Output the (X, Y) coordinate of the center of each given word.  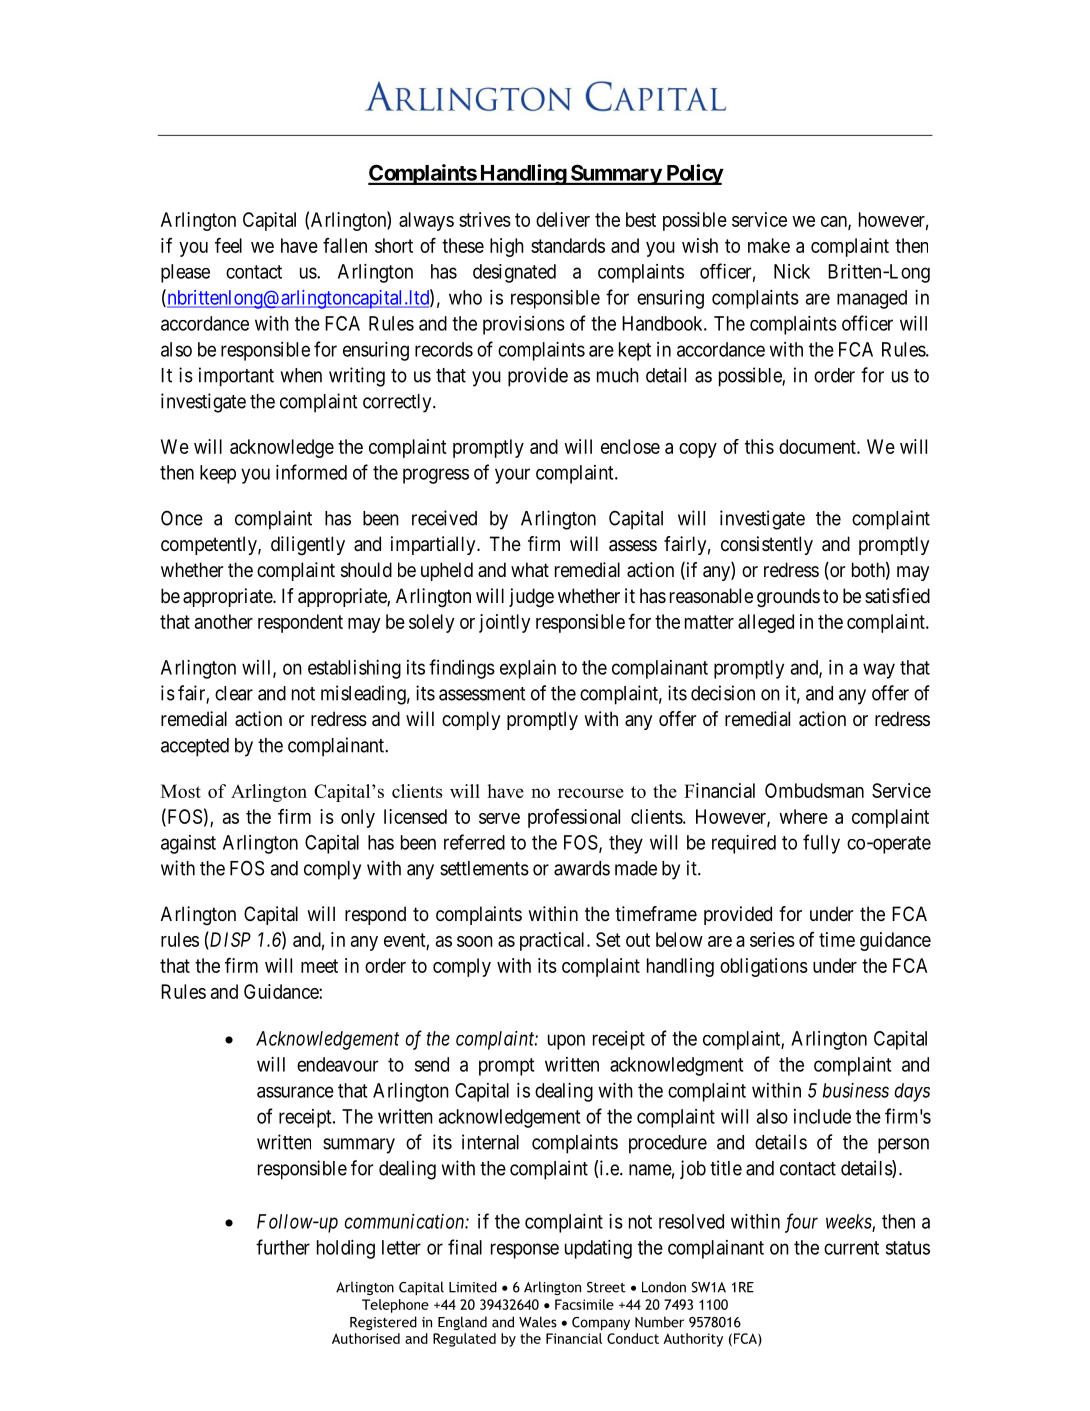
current (851, 1248)
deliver (563, 219)
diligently (308, 546)
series (772, 939)
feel (228, 245)
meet (319, 966)
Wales (538, 1322)
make (769, 245)
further (283, 1247)
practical (554, 941)
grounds (788, 598)
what (530, 570)
